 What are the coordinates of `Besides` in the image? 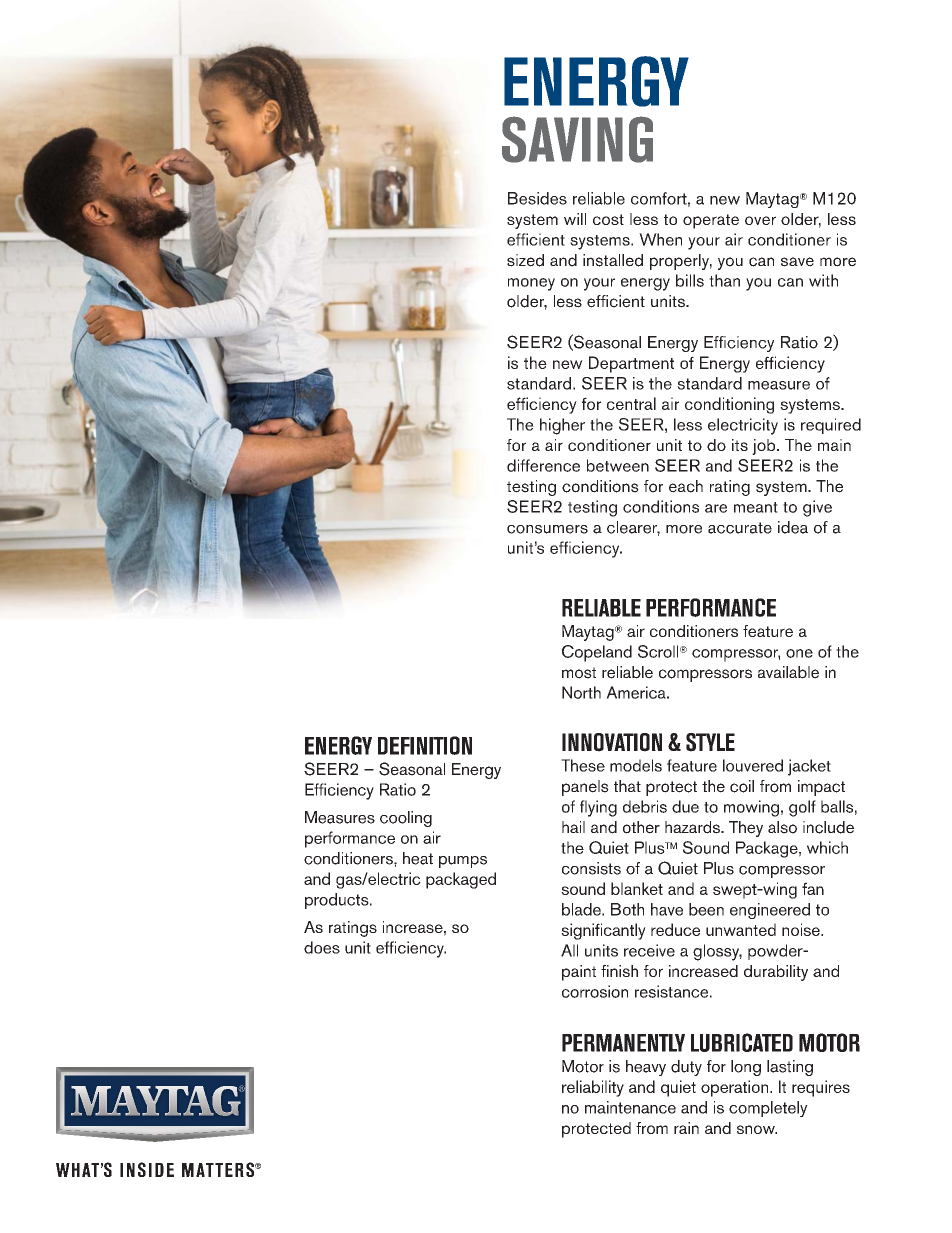 It's located at (537, 198).
